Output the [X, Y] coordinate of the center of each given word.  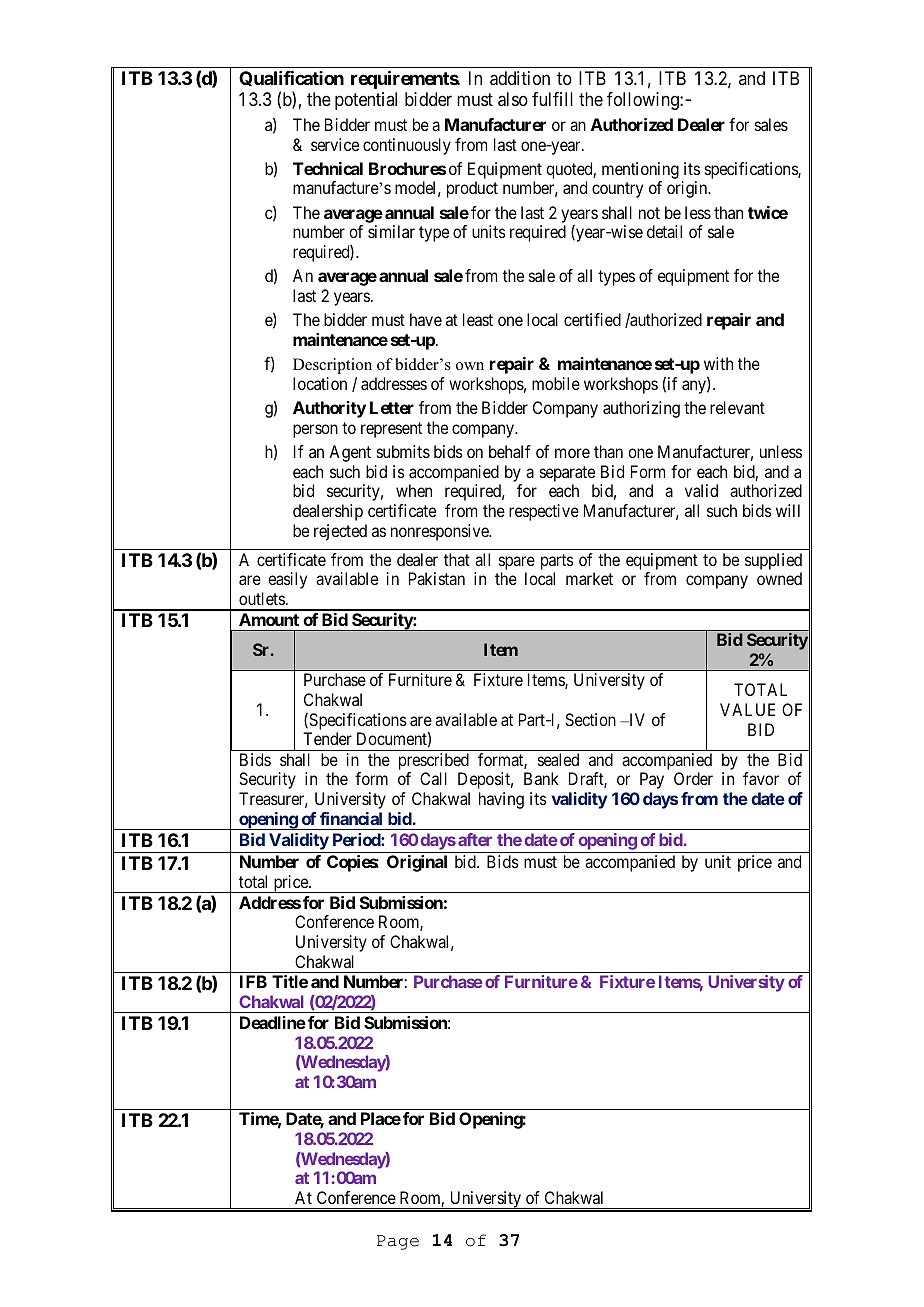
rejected [340, 532]
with [718, 363]
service [335, 144]
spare [517, 564]
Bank [541, 778]
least [478, 319]
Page [398, 1242]
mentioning [640, 170]
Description [332, 366]
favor [761, 778]
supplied [773, 563]
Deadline [273, 1022]
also [513, 99]
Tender [327, 738]
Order [693, 778]
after [475, 839]
